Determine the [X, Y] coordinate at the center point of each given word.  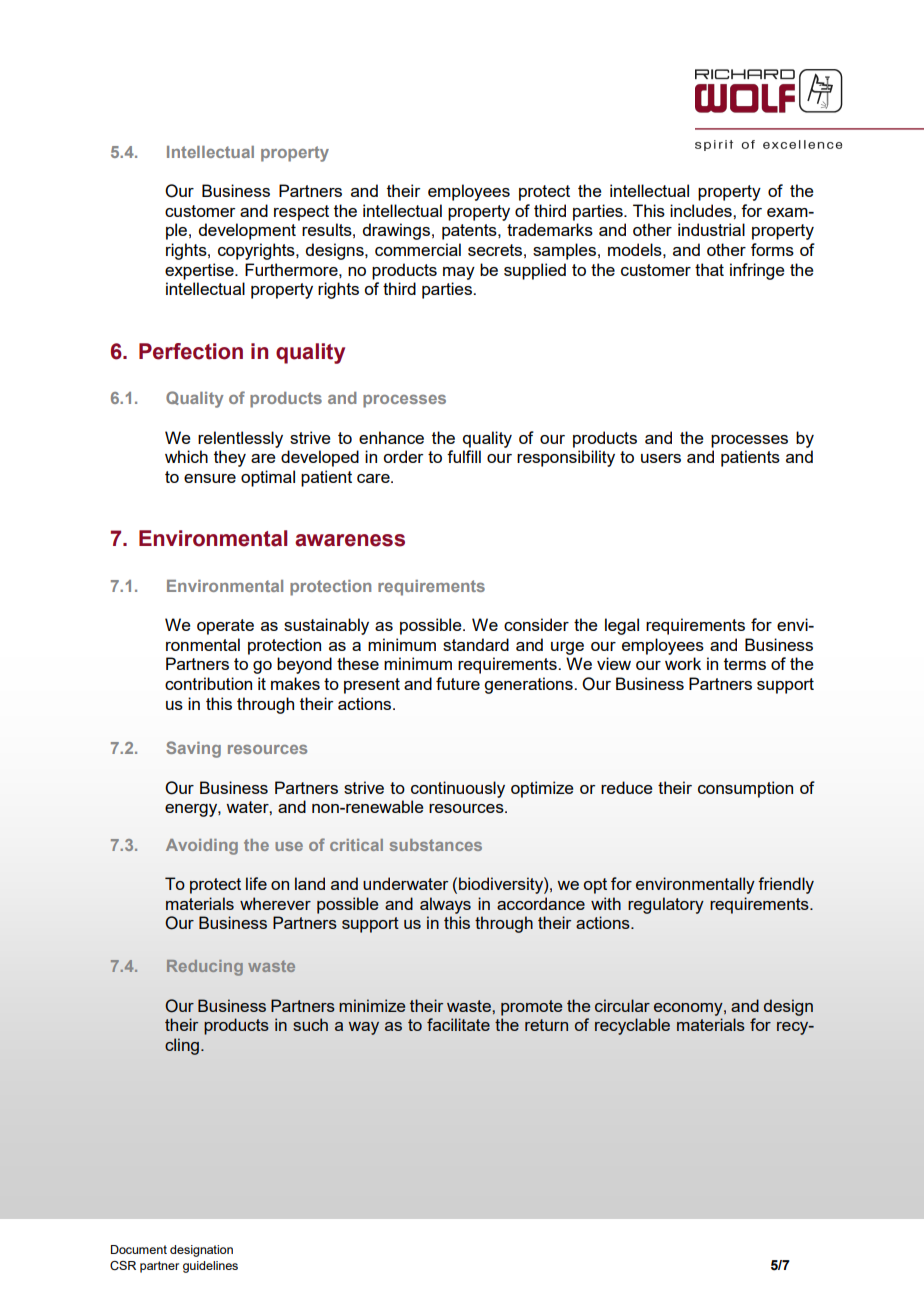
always [445, 905]
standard [476, 644]
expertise [200, 271]
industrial [711, 229]
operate [225, 627]
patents [470, 232]
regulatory [666, 905]
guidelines [210, 1267]
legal [622, 626]
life [256, 883]
